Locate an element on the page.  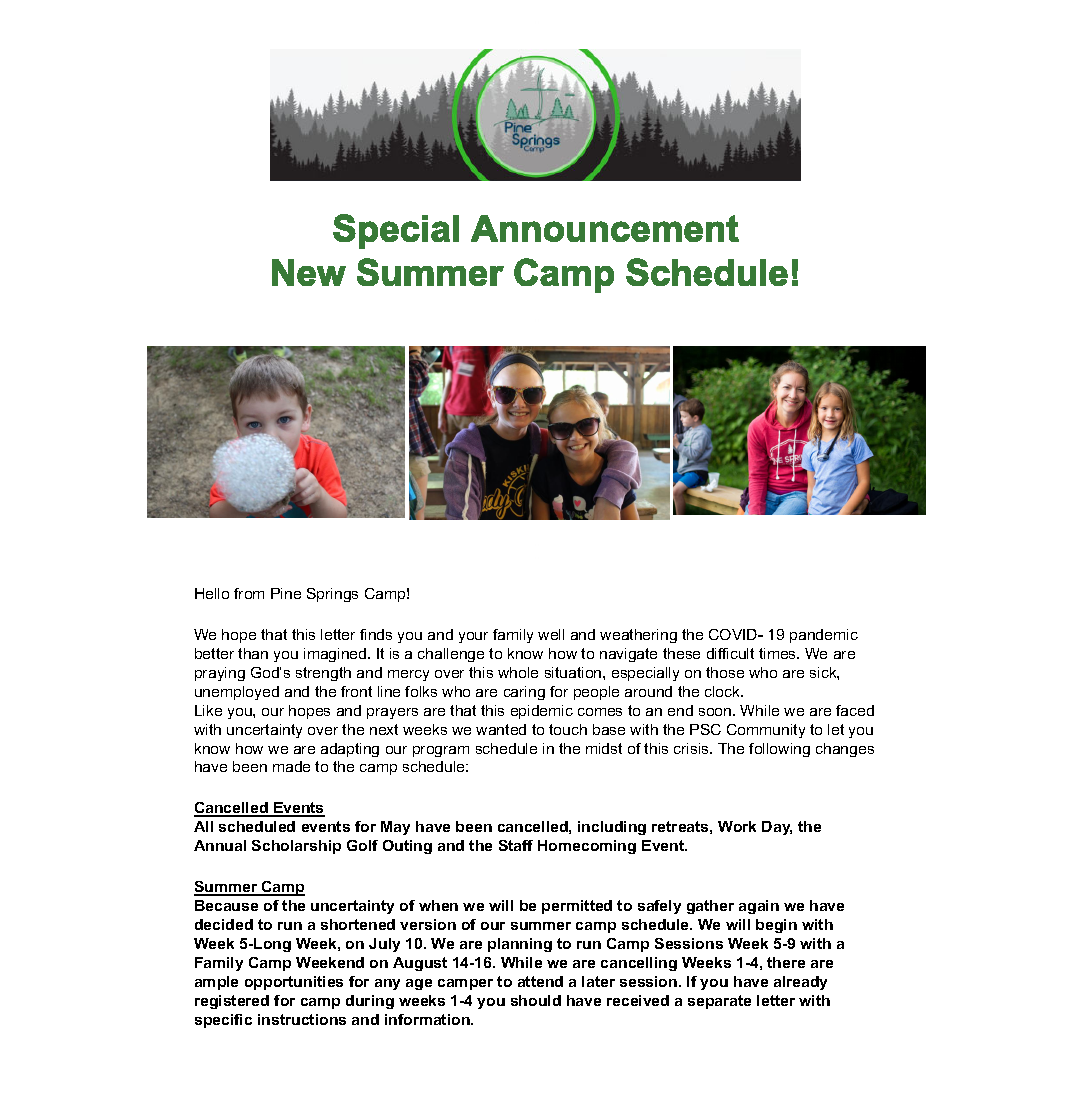
Because is located at coordinates (226, 905).
